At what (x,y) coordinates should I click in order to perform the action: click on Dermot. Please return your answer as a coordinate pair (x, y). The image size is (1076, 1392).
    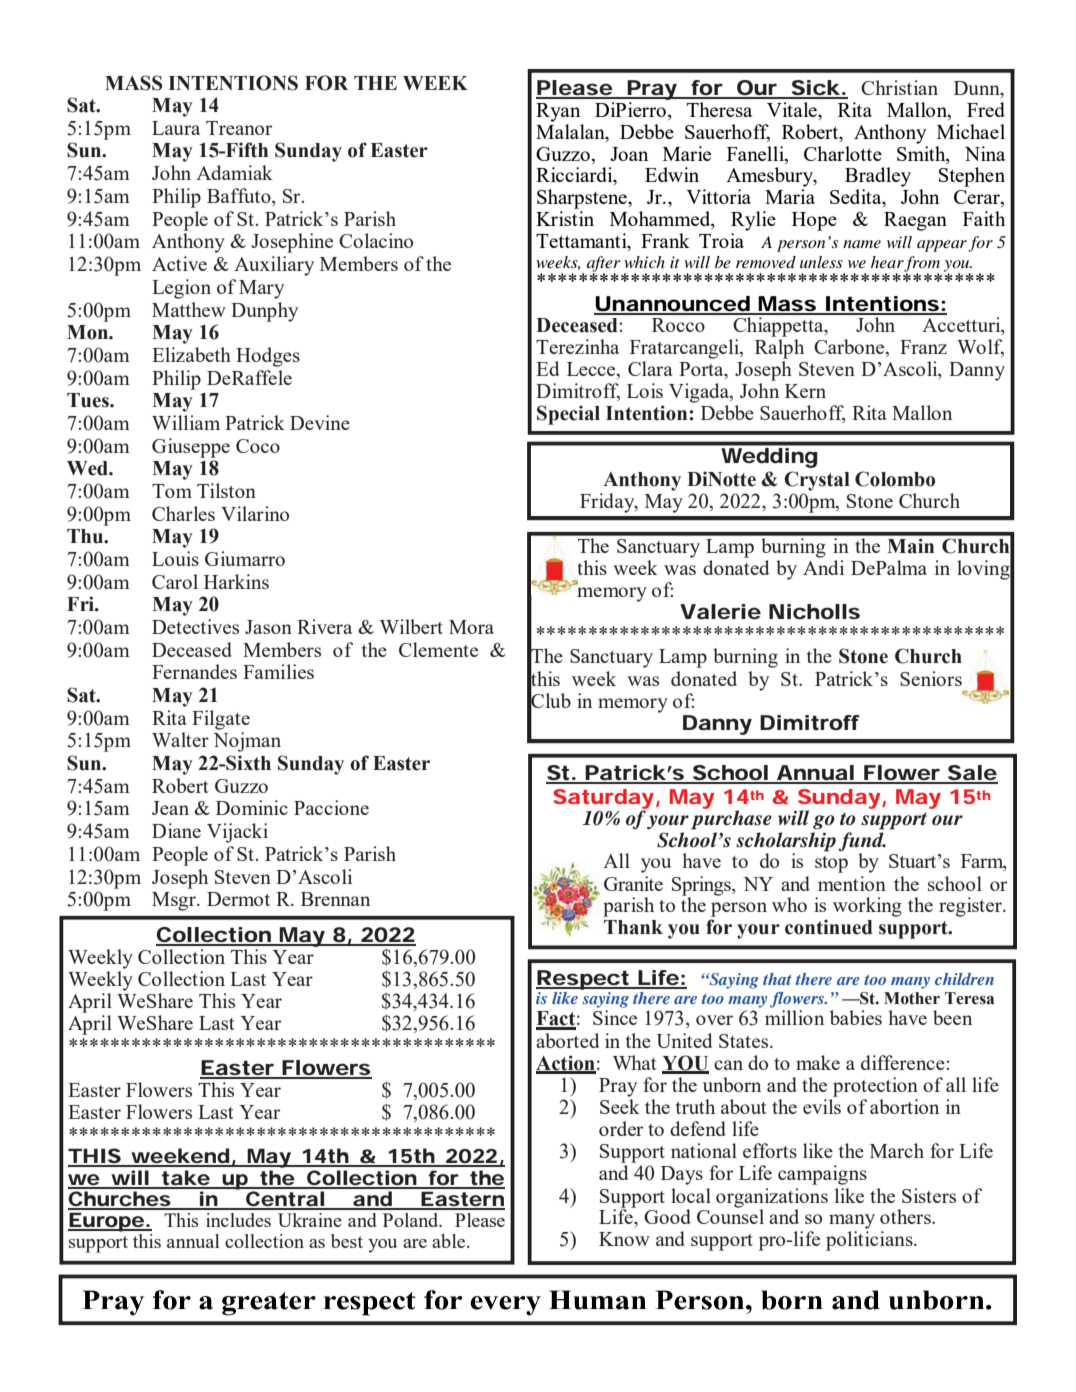
    Looking at the image, I should click on (238, 899).
